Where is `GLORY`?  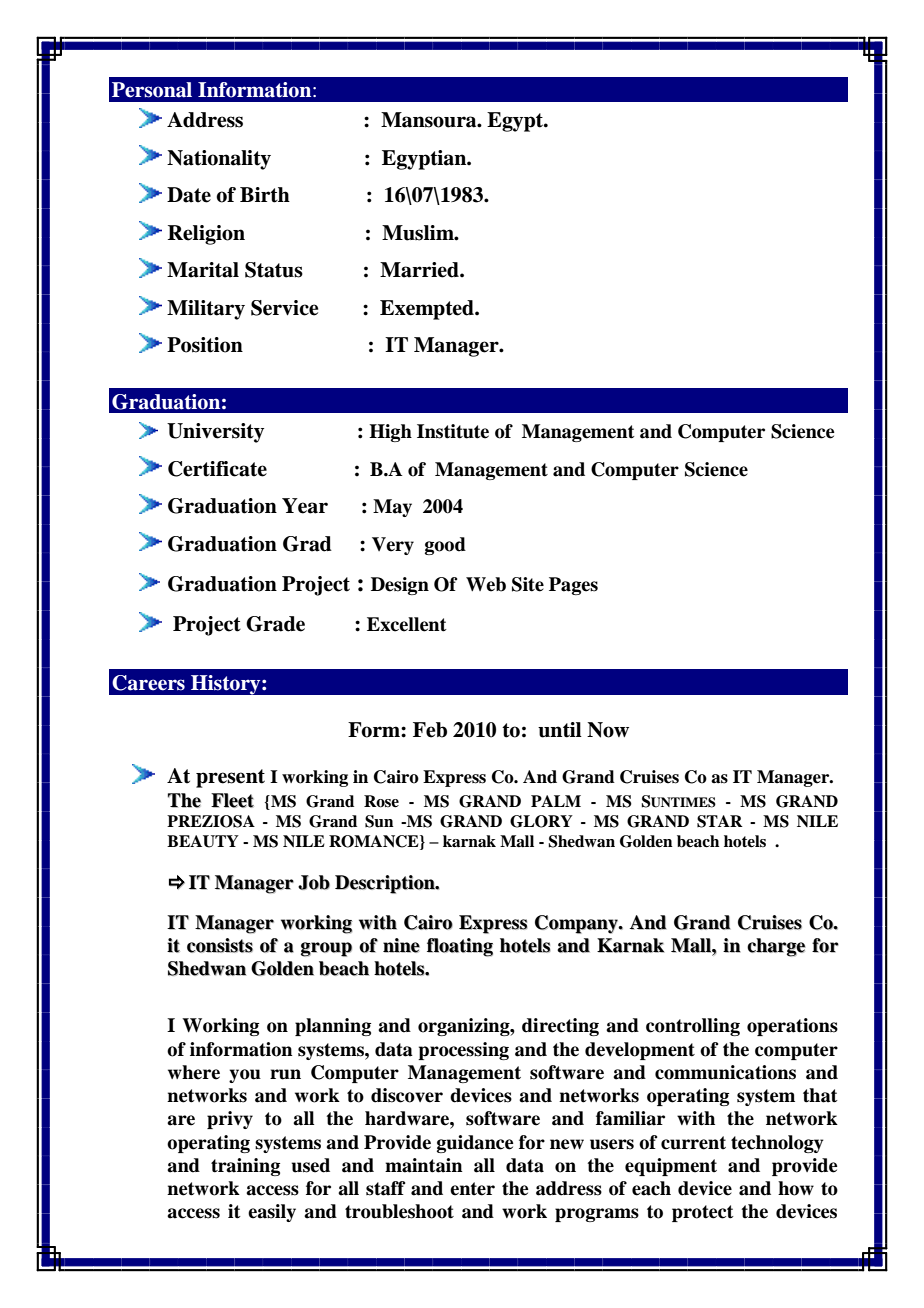
GLORY is located at coordinates (541, 821).
